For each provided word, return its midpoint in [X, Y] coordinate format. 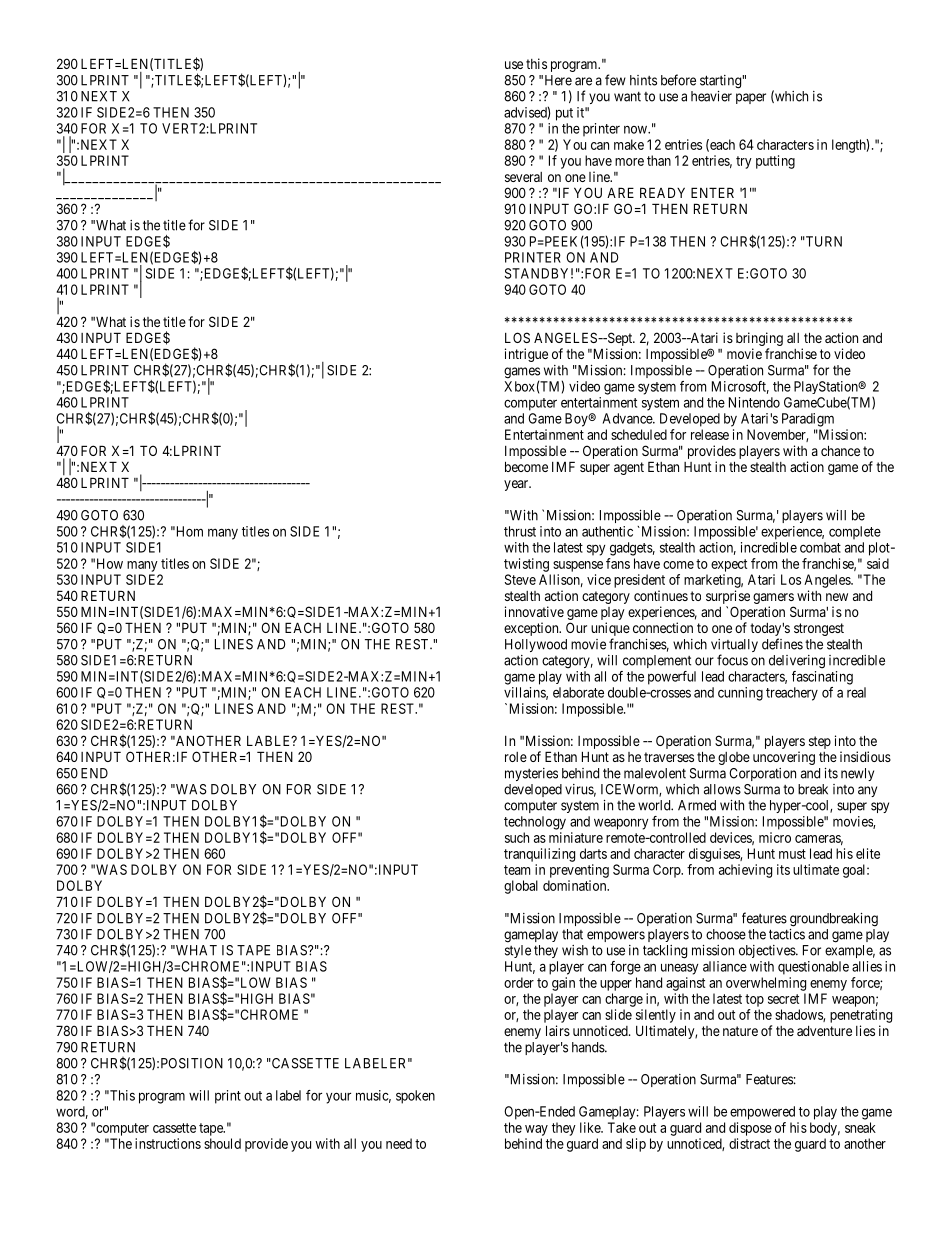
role [516, 757]
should [222, 1143]
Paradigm [808, 420]
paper [751, 98]
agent [629, 468]
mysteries [531, 774]
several [523, 177]
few [615, 80]
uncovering [784, 758]
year [517, 485]
